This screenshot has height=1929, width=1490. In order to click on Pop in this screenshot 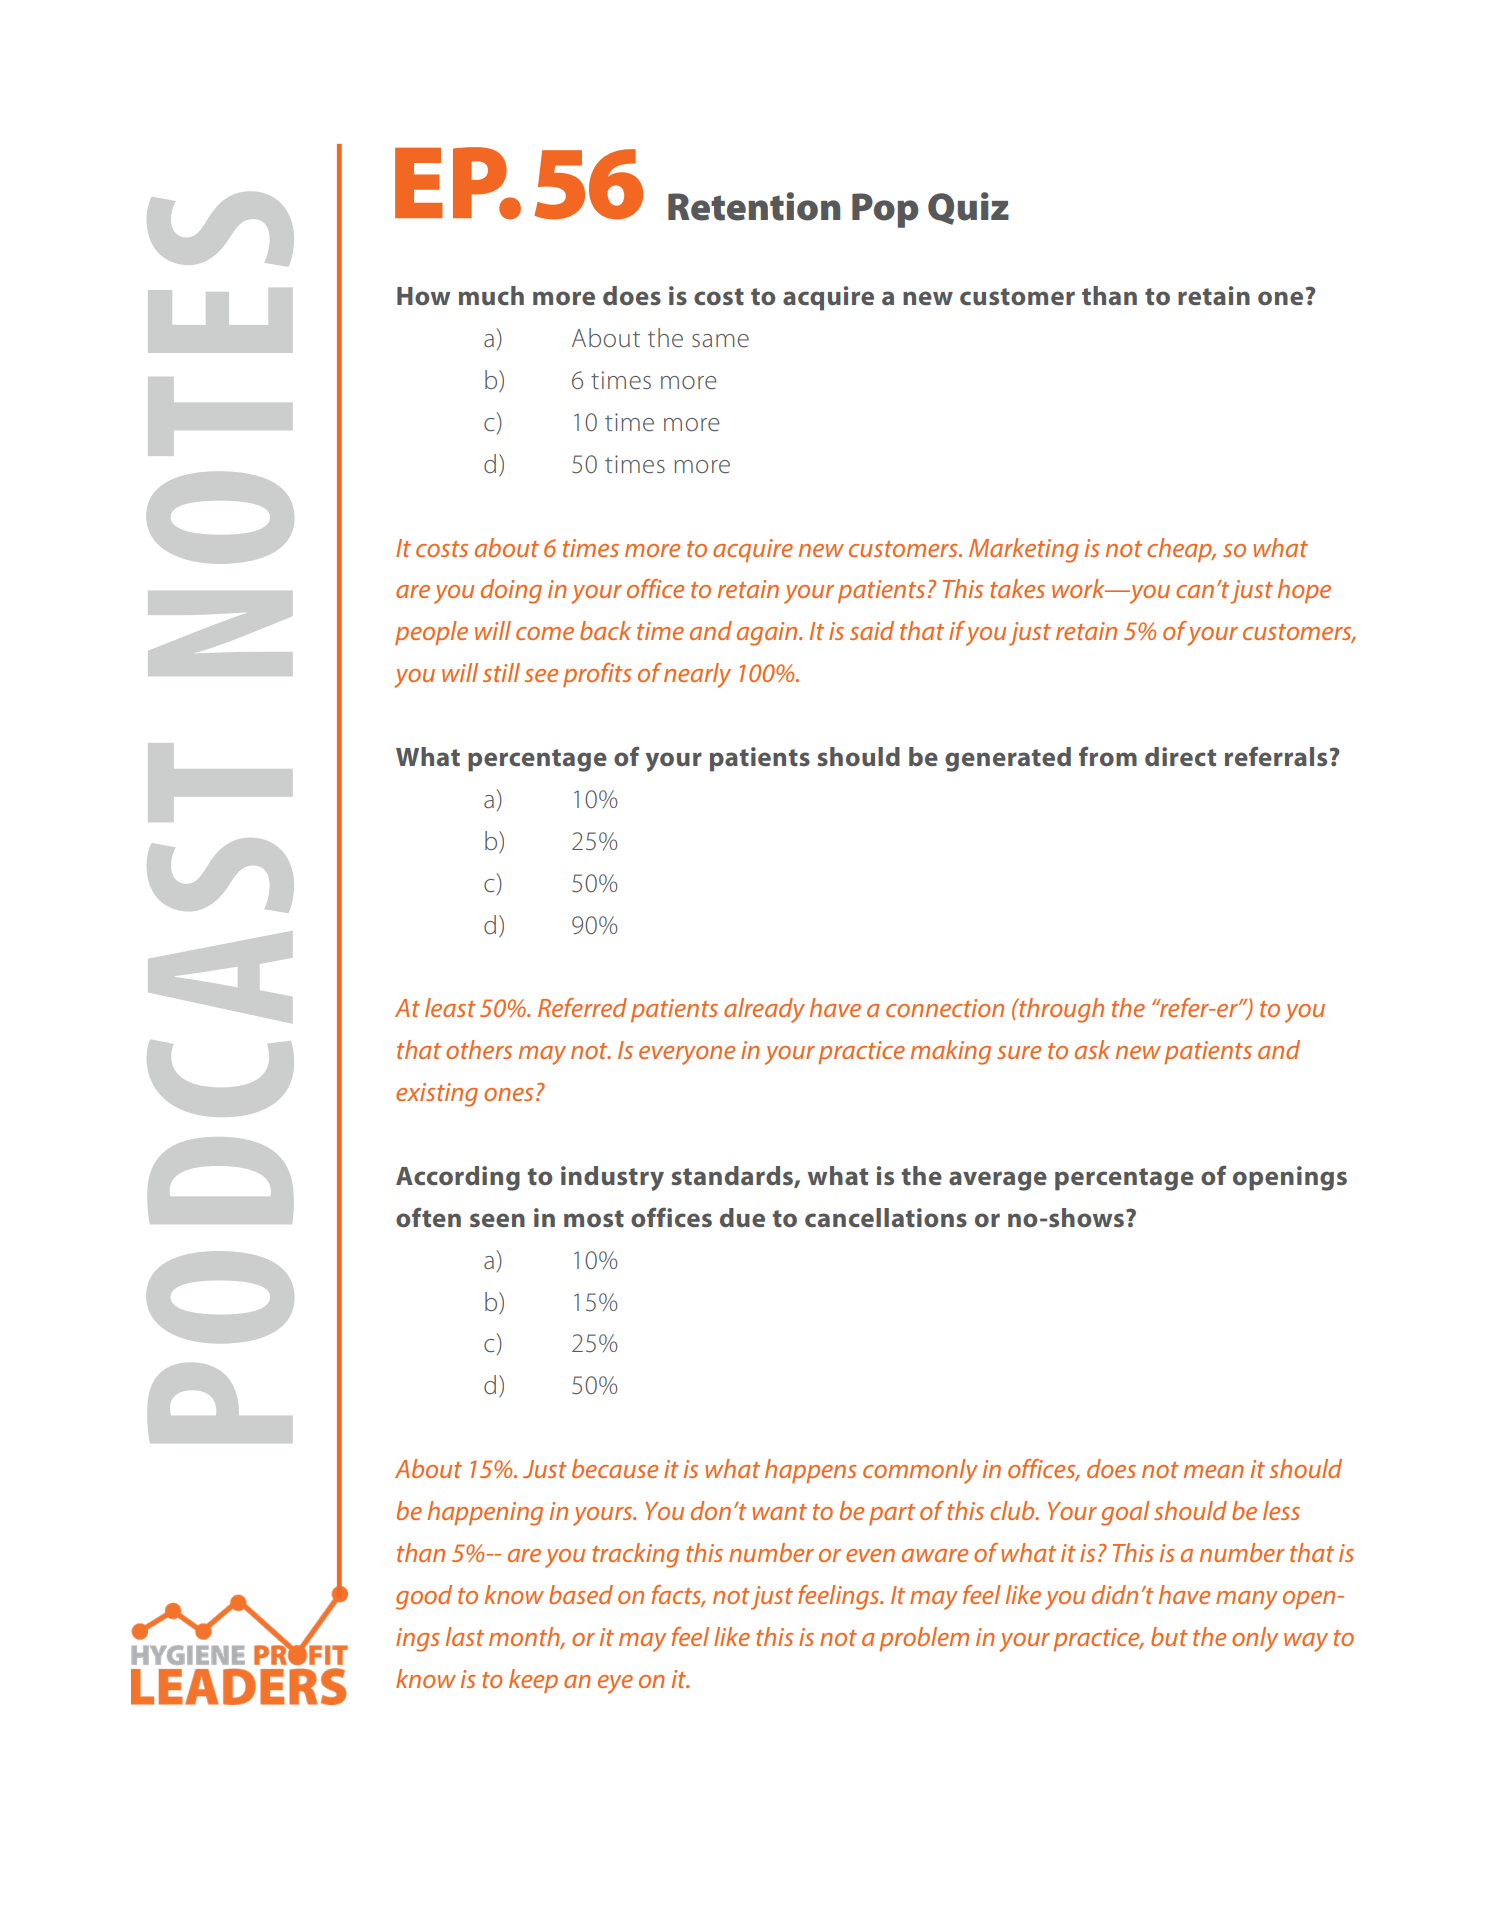, I will do `click(885, 210)`.
